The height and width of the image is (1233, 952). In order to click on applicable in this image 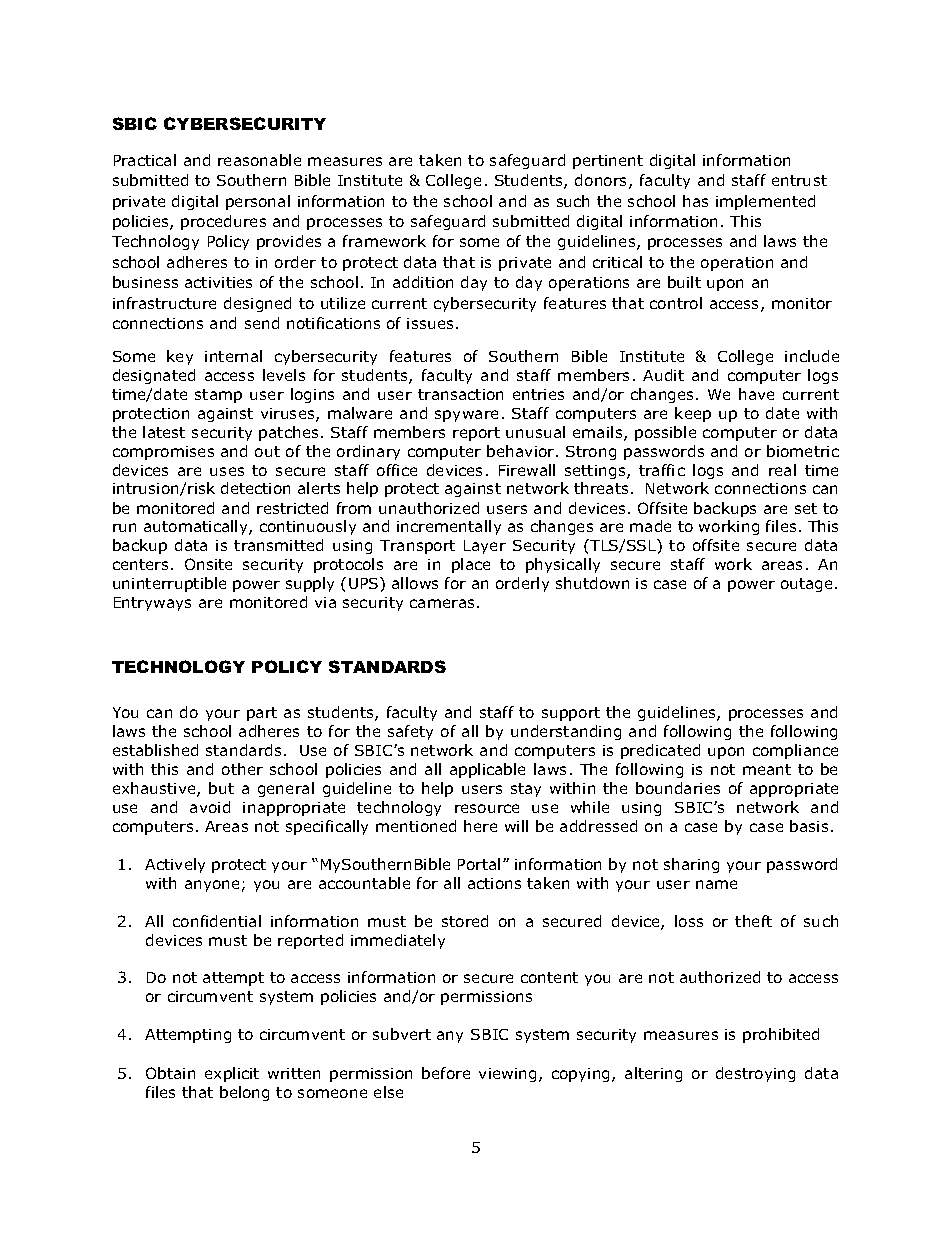, I will do `click(487, 770)`.
